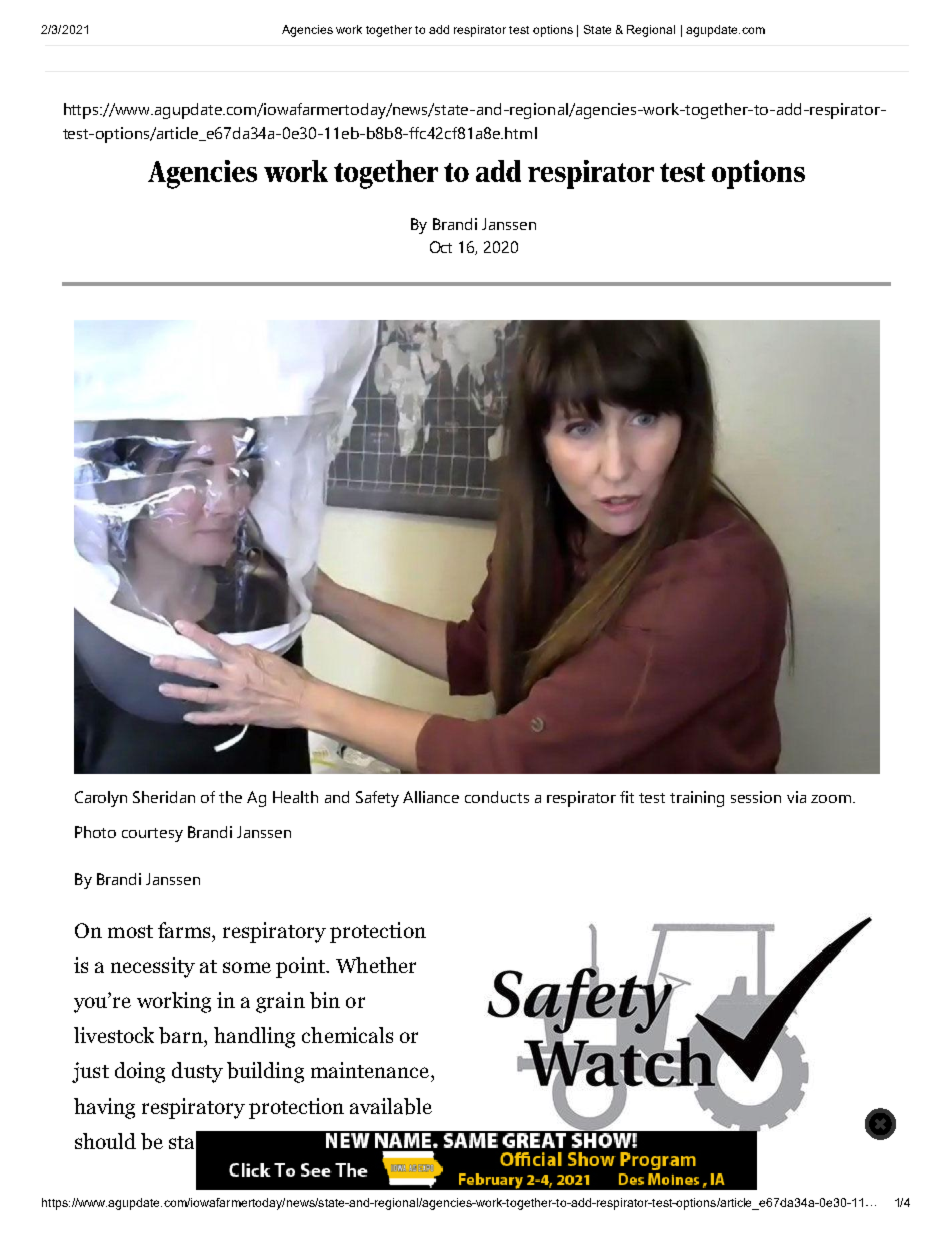 The width and height of the document is (952, 1233). Describe the element at coordinates (130, 931) in the document. I see `most` at that location.
